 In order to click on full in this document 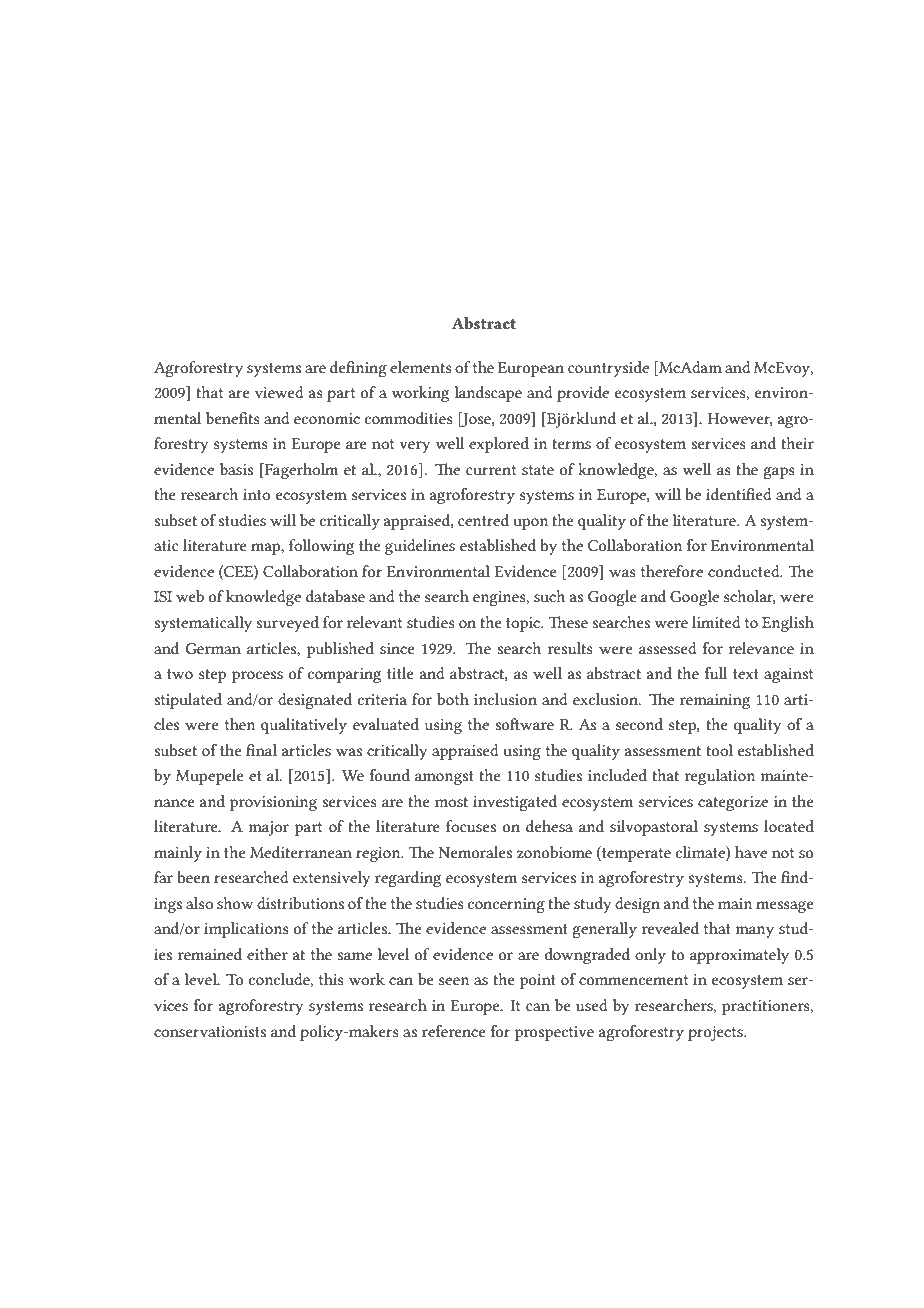, I will do `click(715, 673)`.
